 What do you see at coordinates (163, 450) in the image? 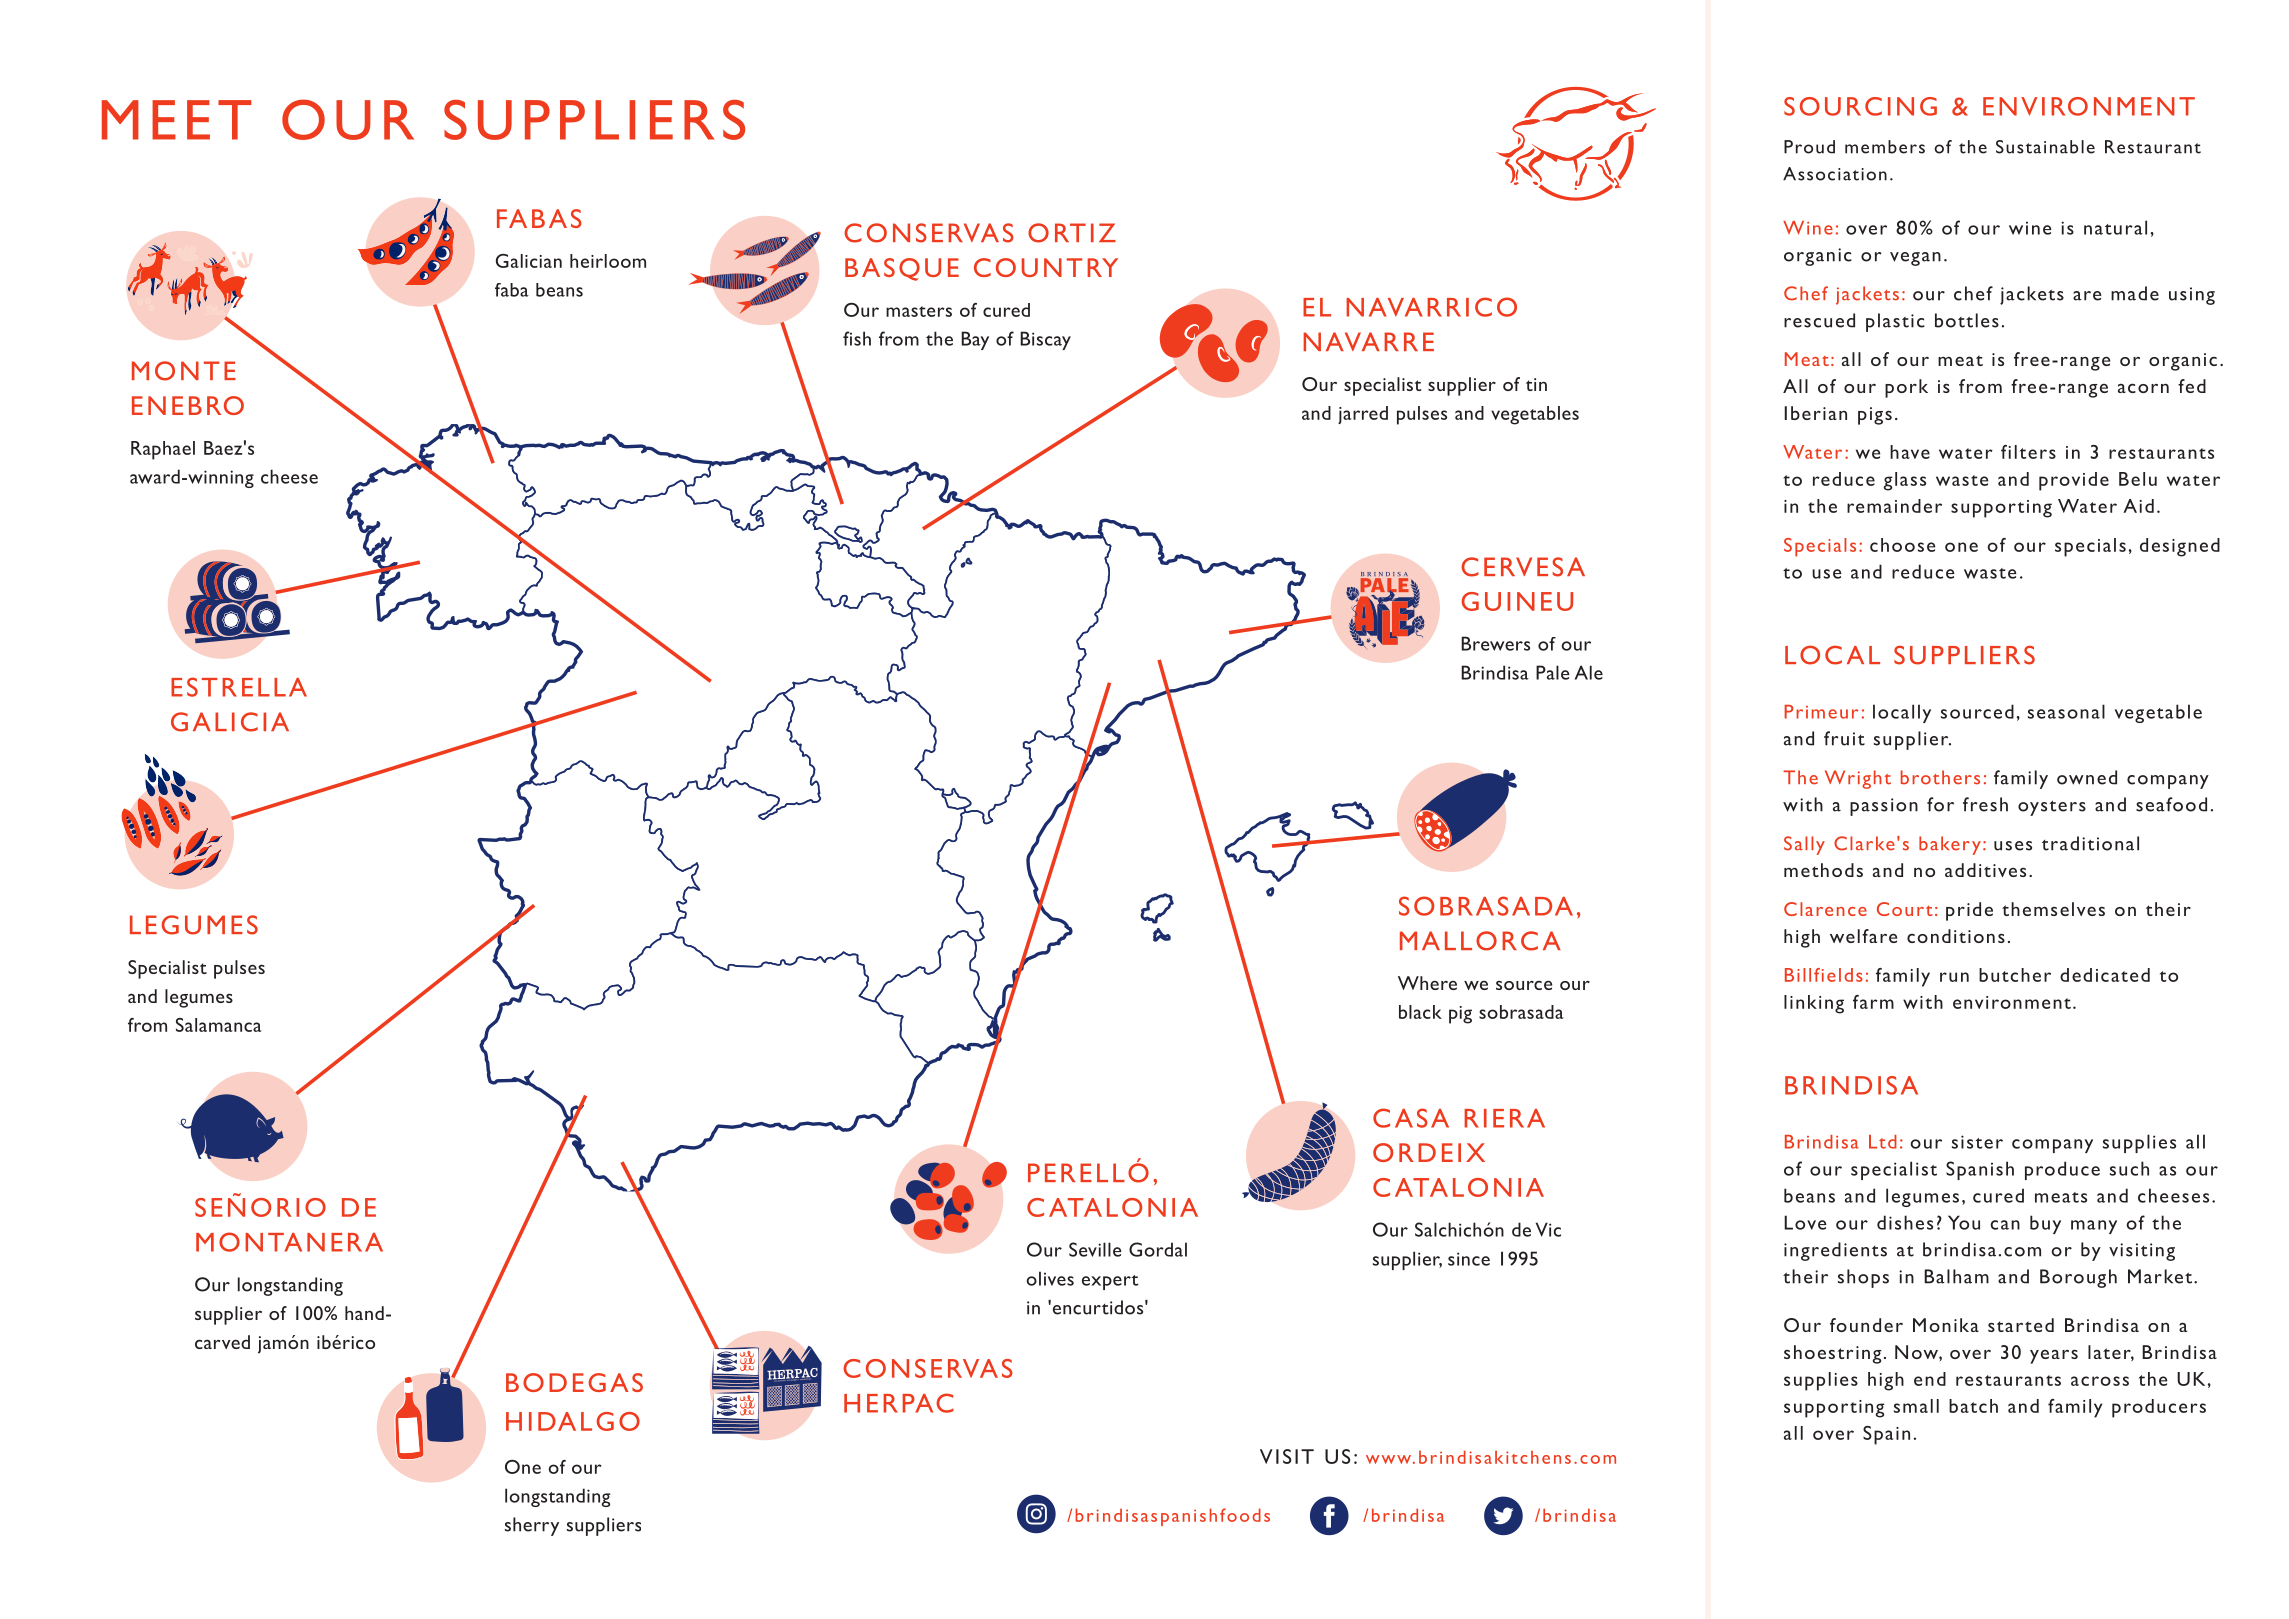
I see `Raphael` at bounding box center [163, 450].
